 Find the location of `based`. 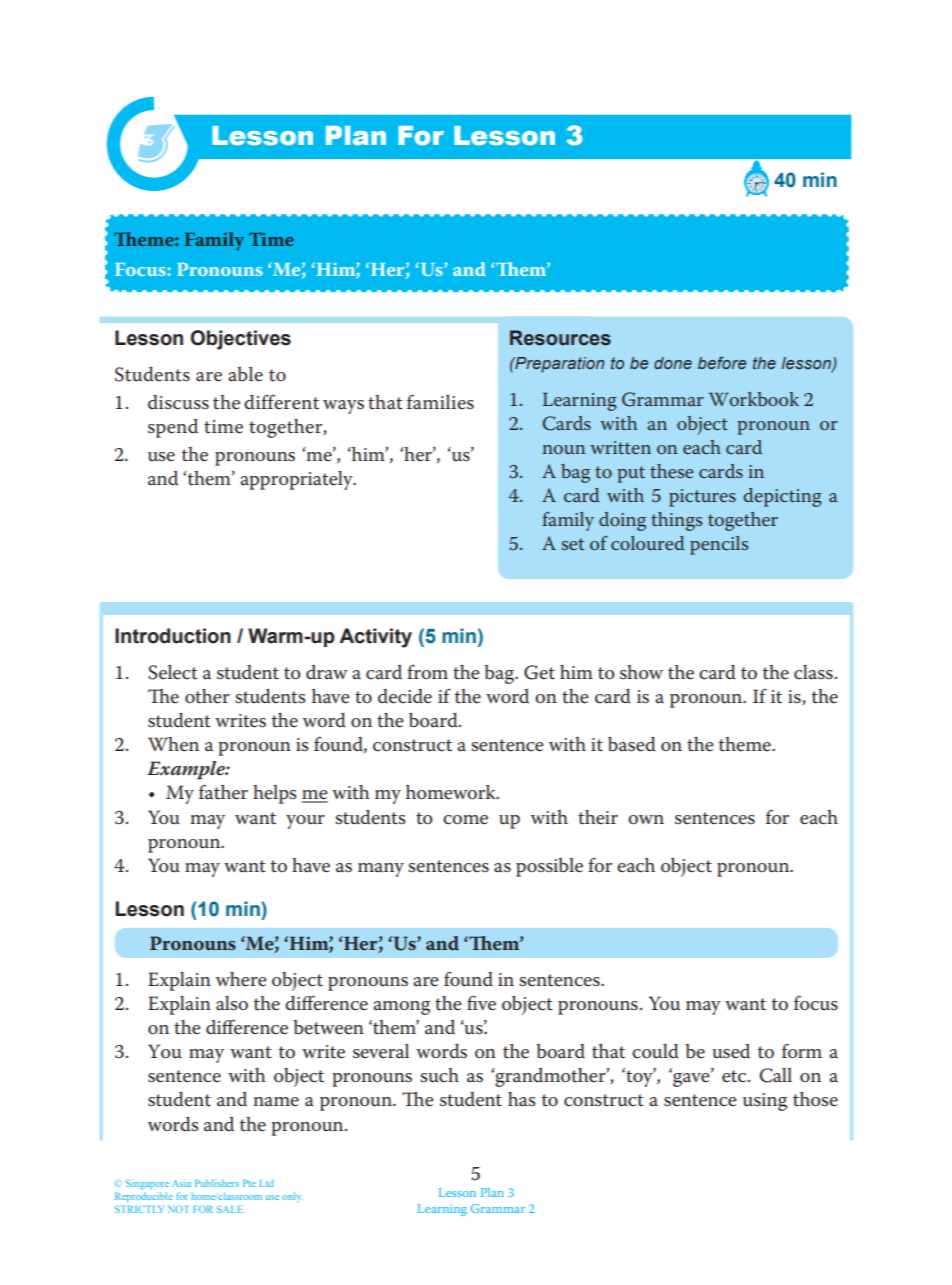

based is located at coordinates (632, 744).
